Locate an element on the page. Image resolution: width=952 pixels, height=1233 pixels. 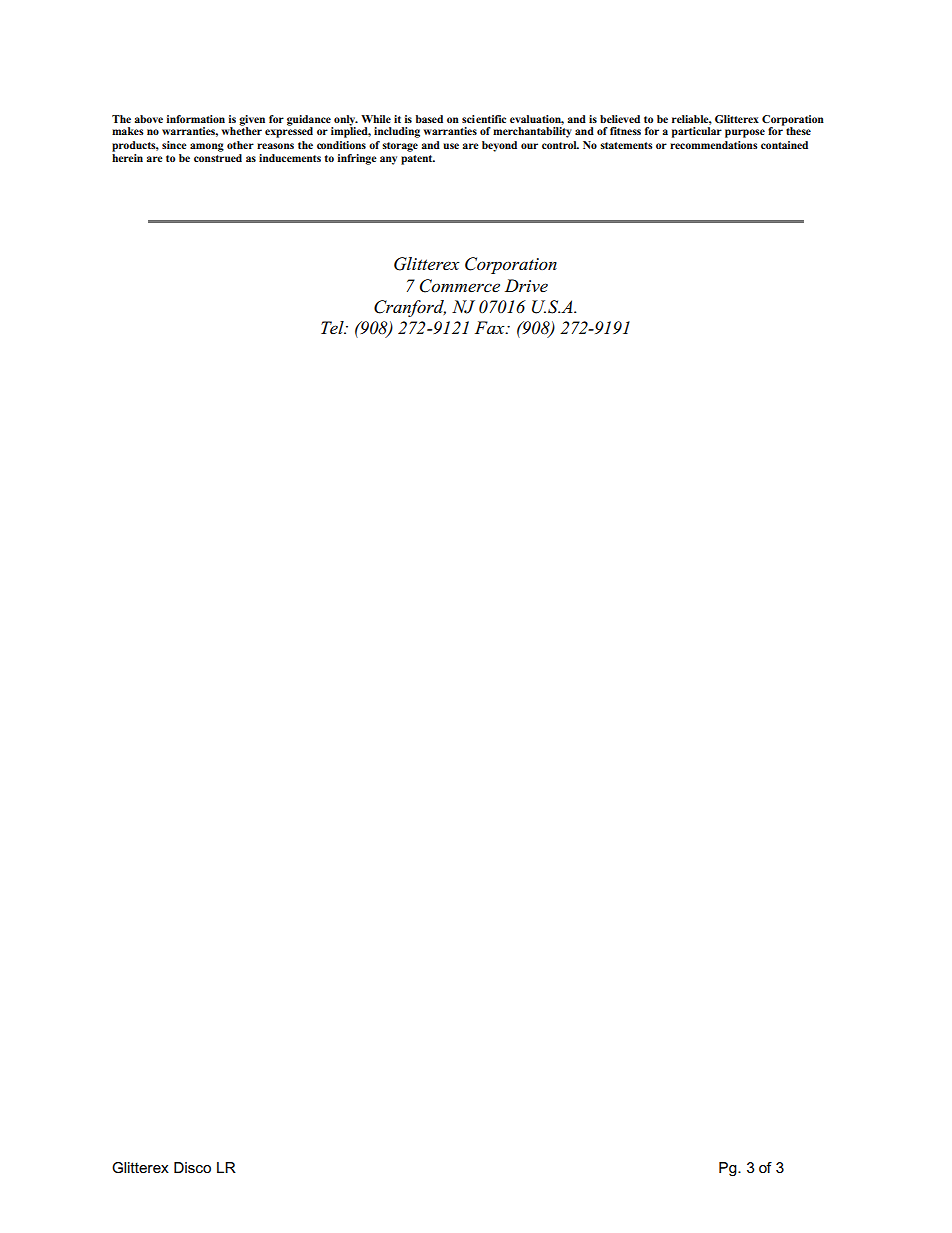
construed is located at coordinates (218, 158).
